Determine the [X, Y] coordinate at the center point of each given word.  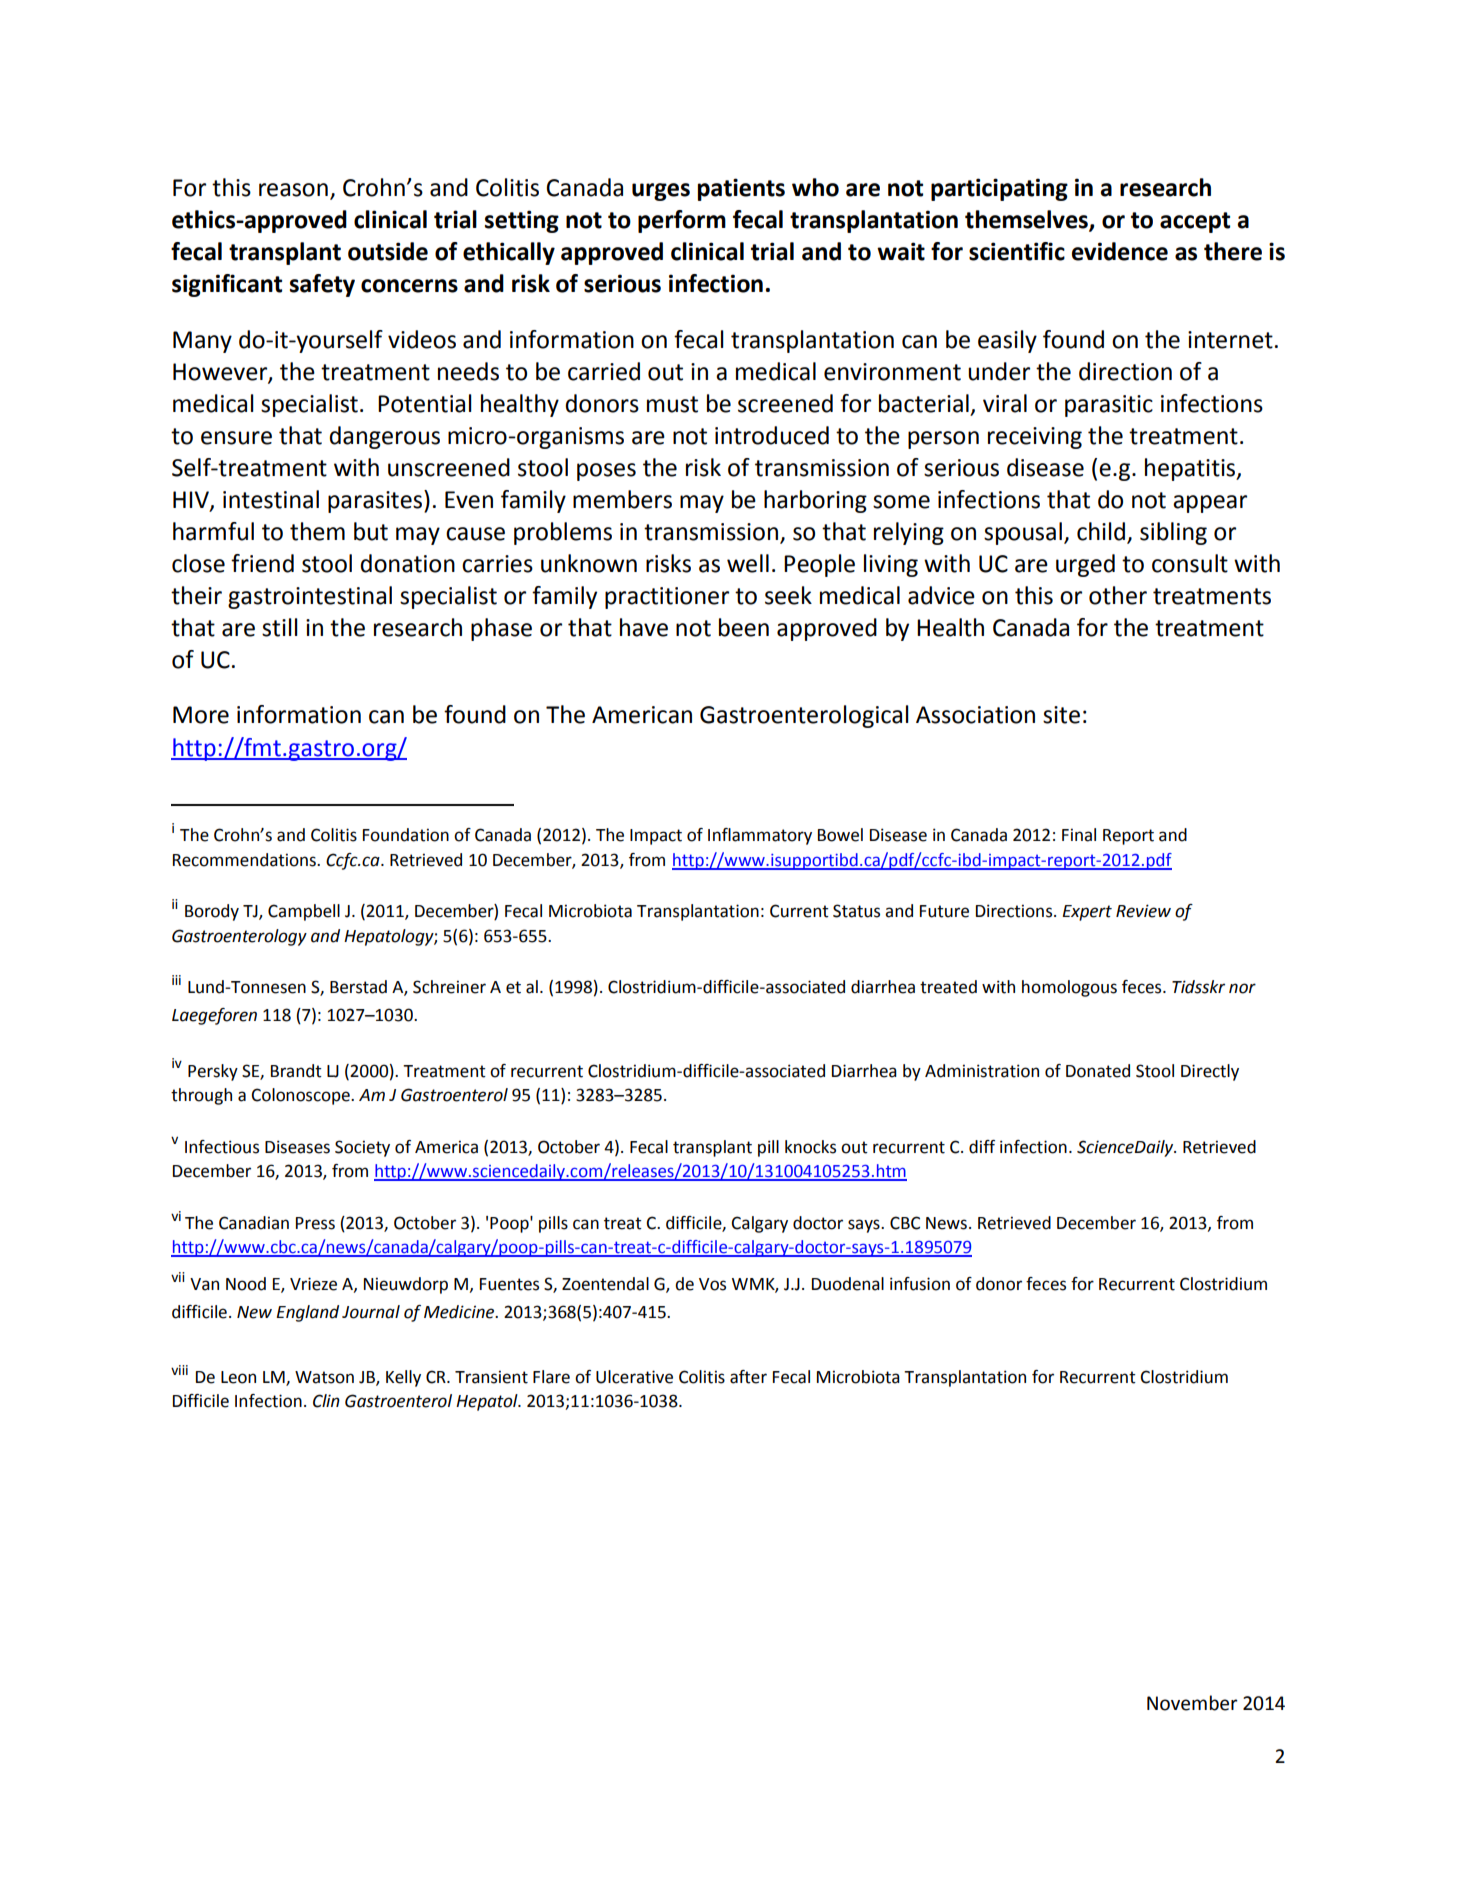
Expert [1087, 913]
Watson [324, 1377]
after [748, 1377]
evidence [1120, 251]
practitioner [667, 598]
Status [856, 911]
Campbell [304, 912]
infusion [920, 1284]
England [307, 1313]
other [1118, 595]
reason [293, 190]
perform [682, 221]
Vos [712, 1284]
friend [262, 563]
